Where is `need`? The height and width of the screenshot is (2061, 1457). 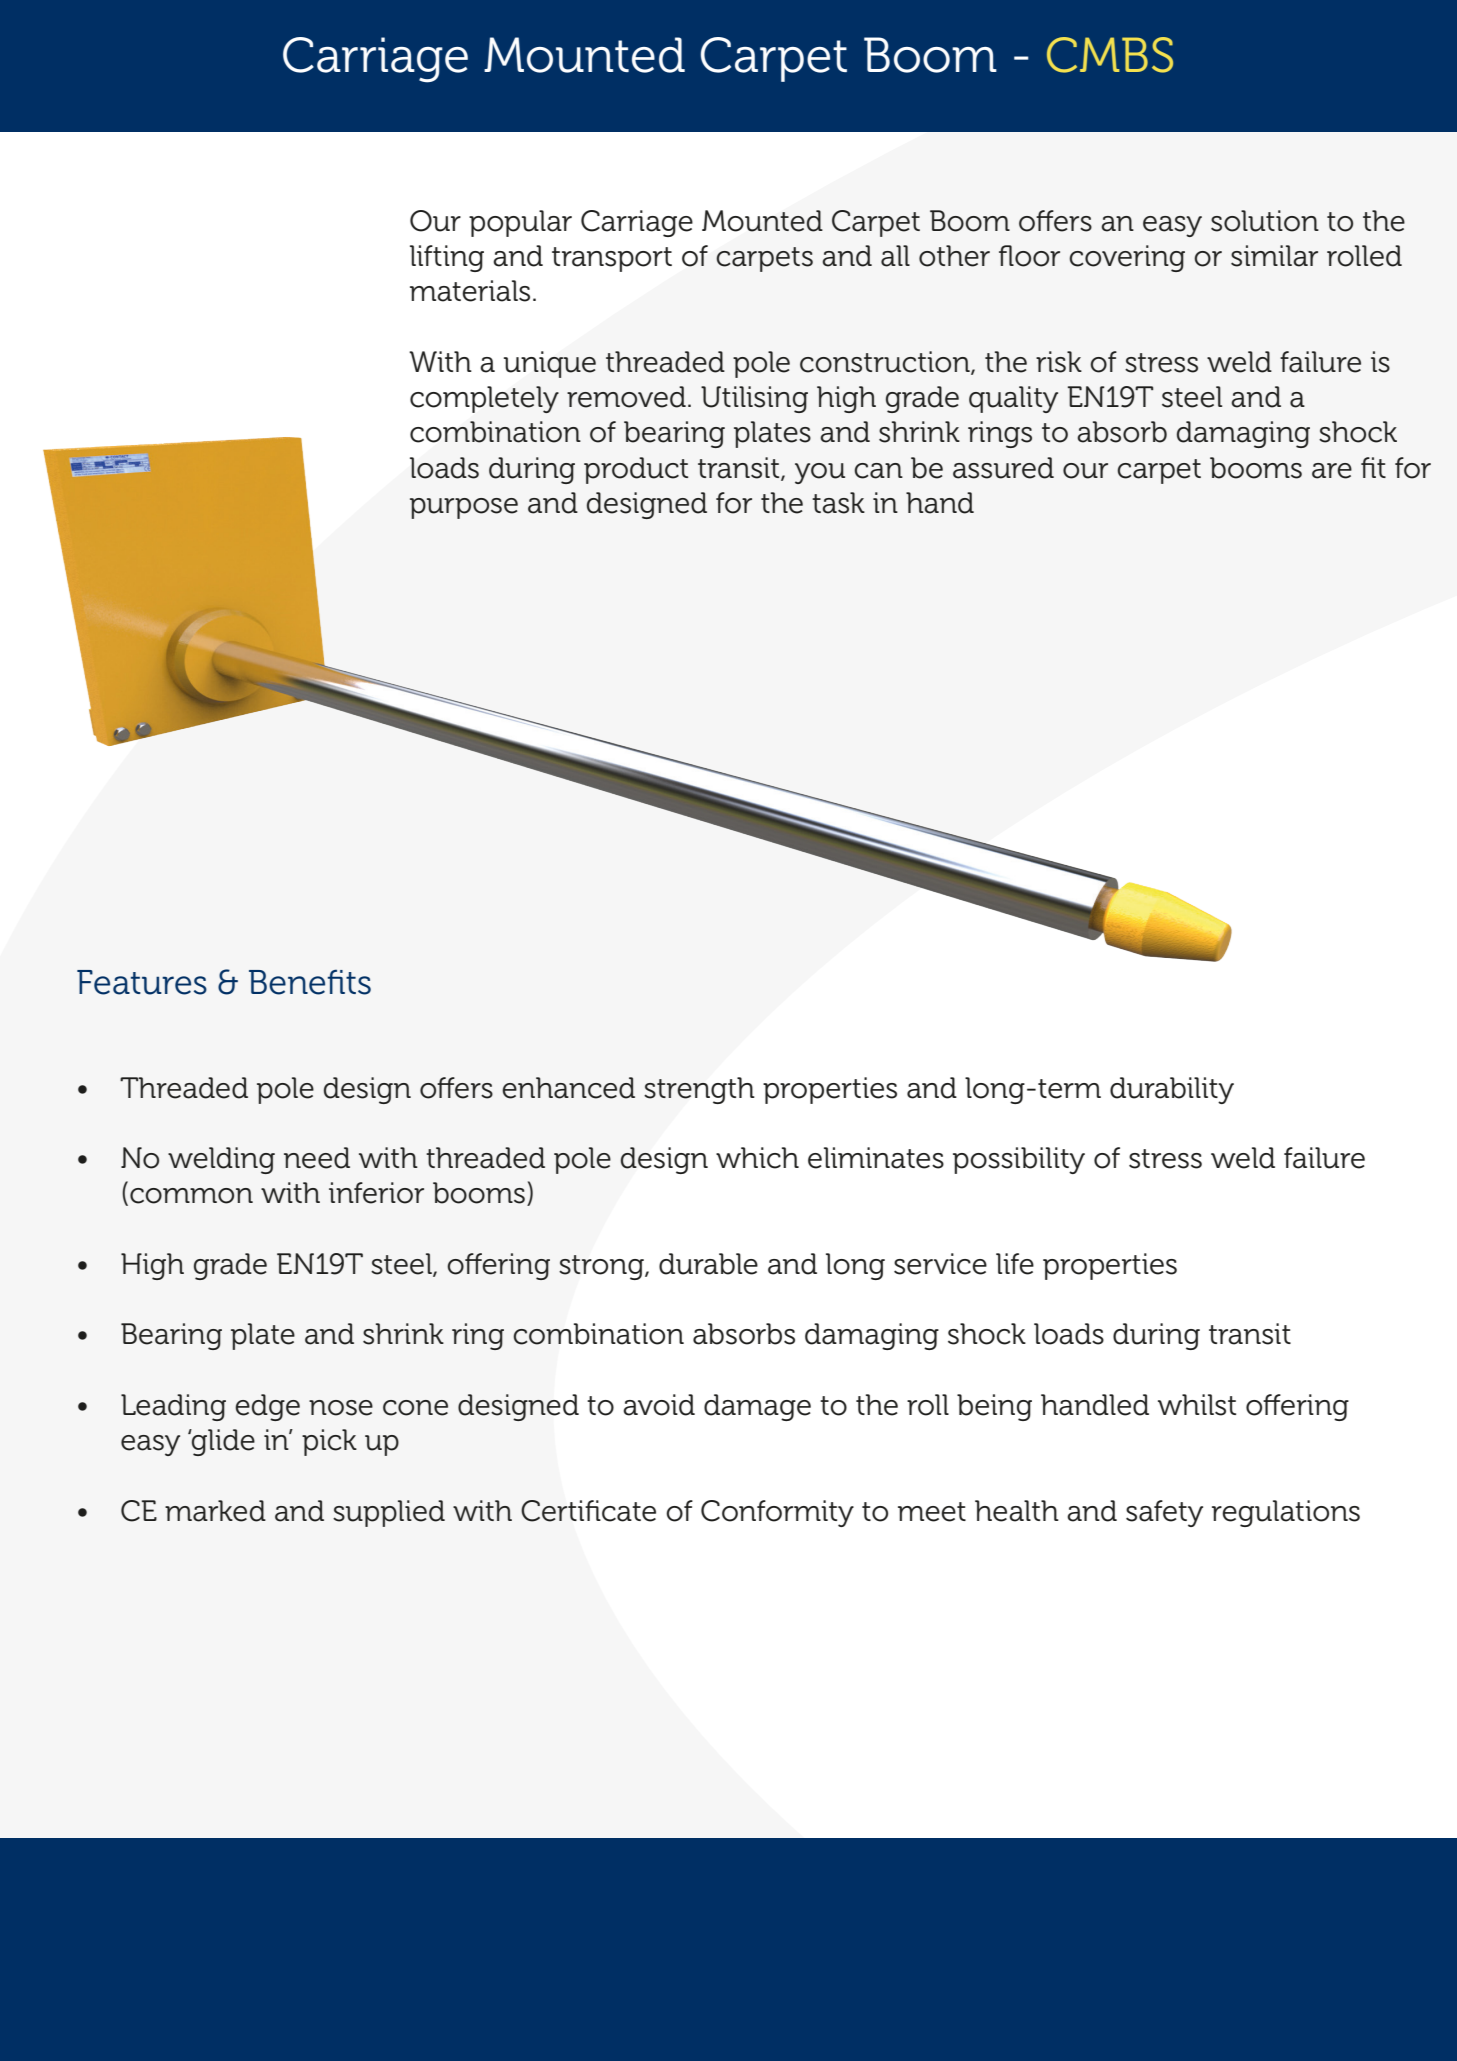 need is located at coordinates (317, 1158).
